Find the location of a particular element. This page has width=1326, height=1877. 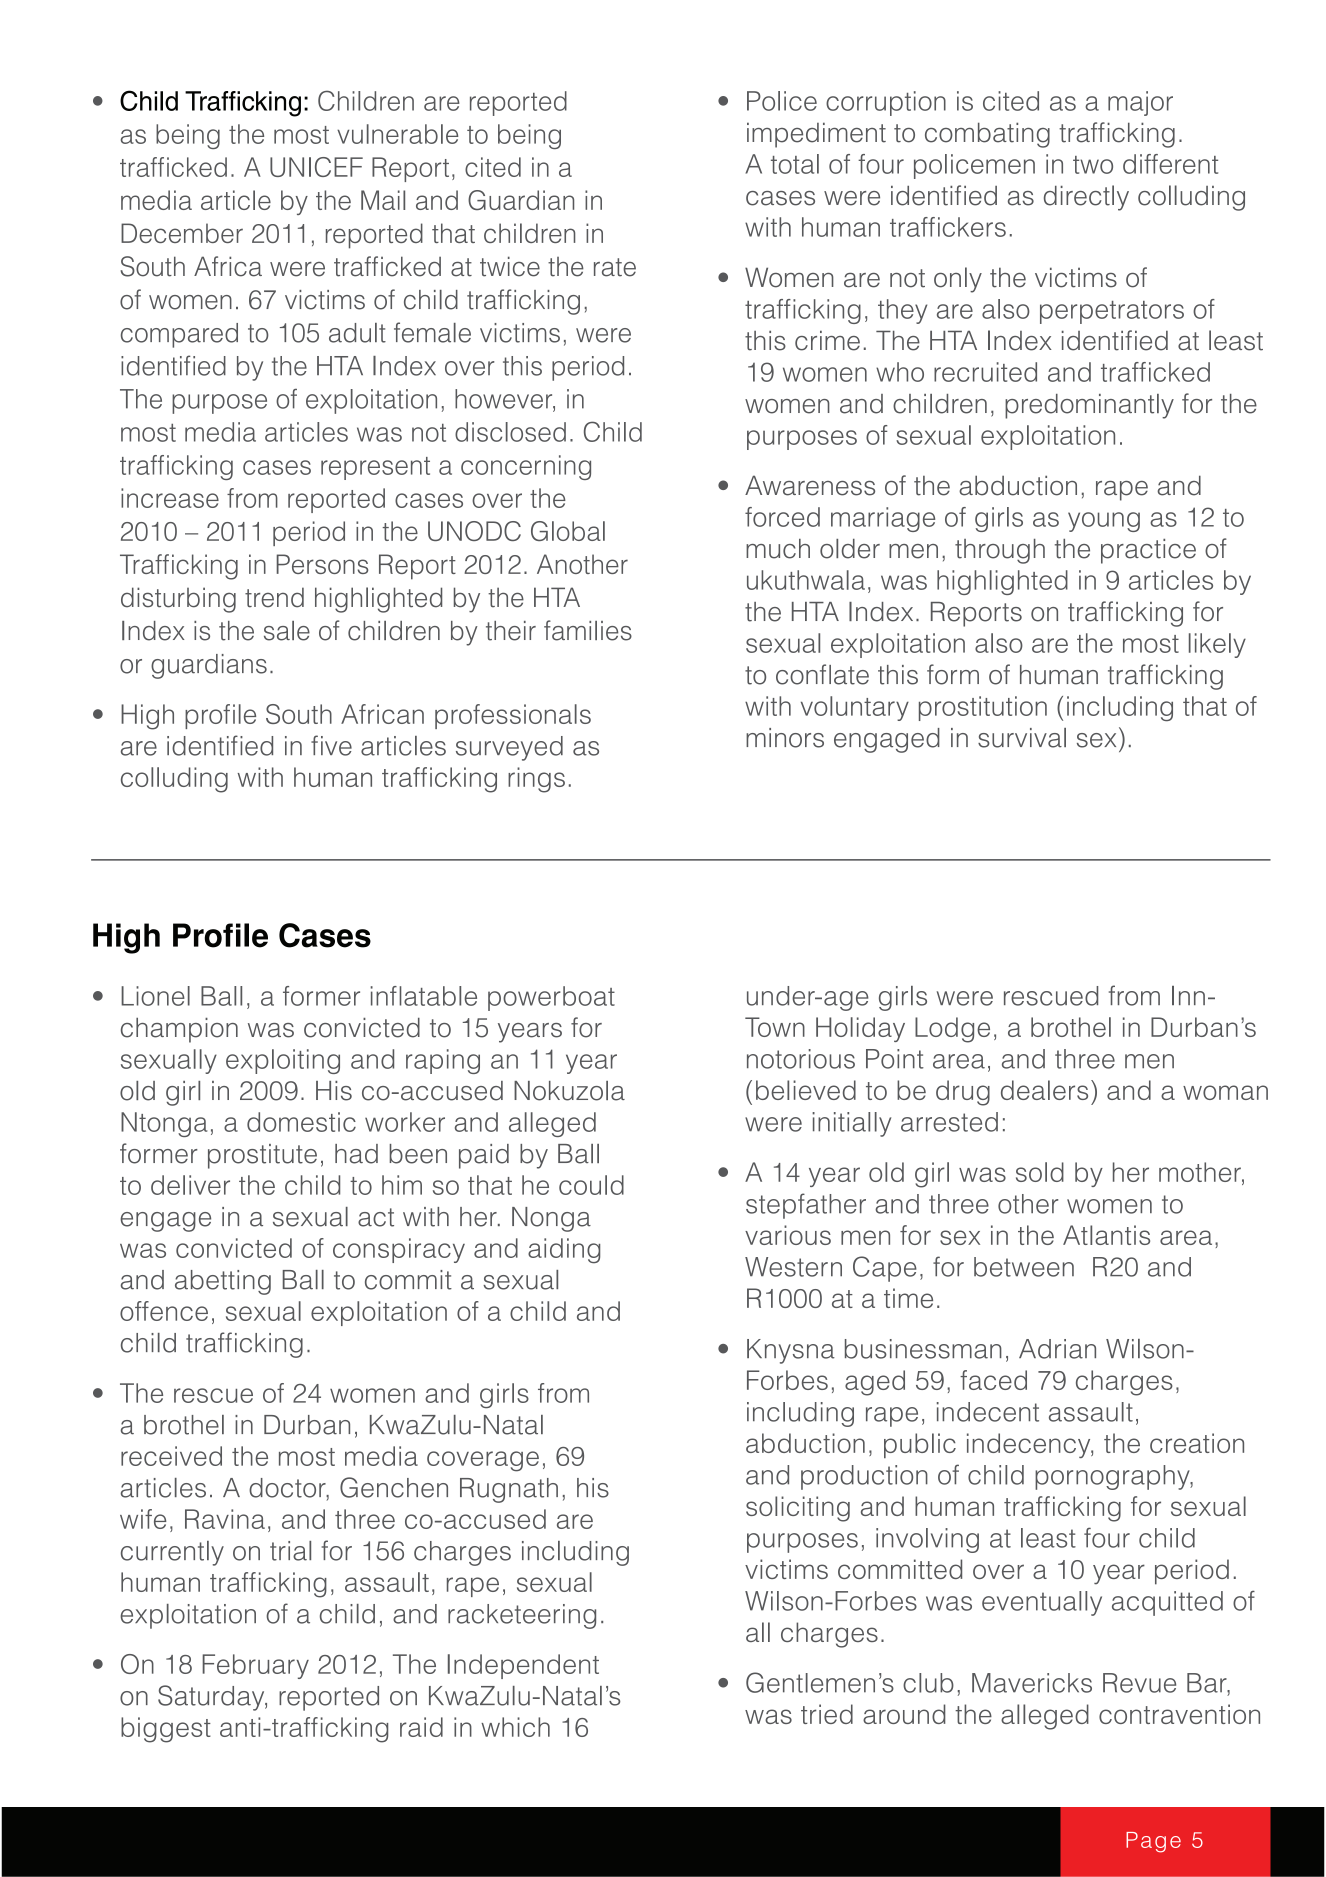

UNICEF is located at coordinates (316, 167).
